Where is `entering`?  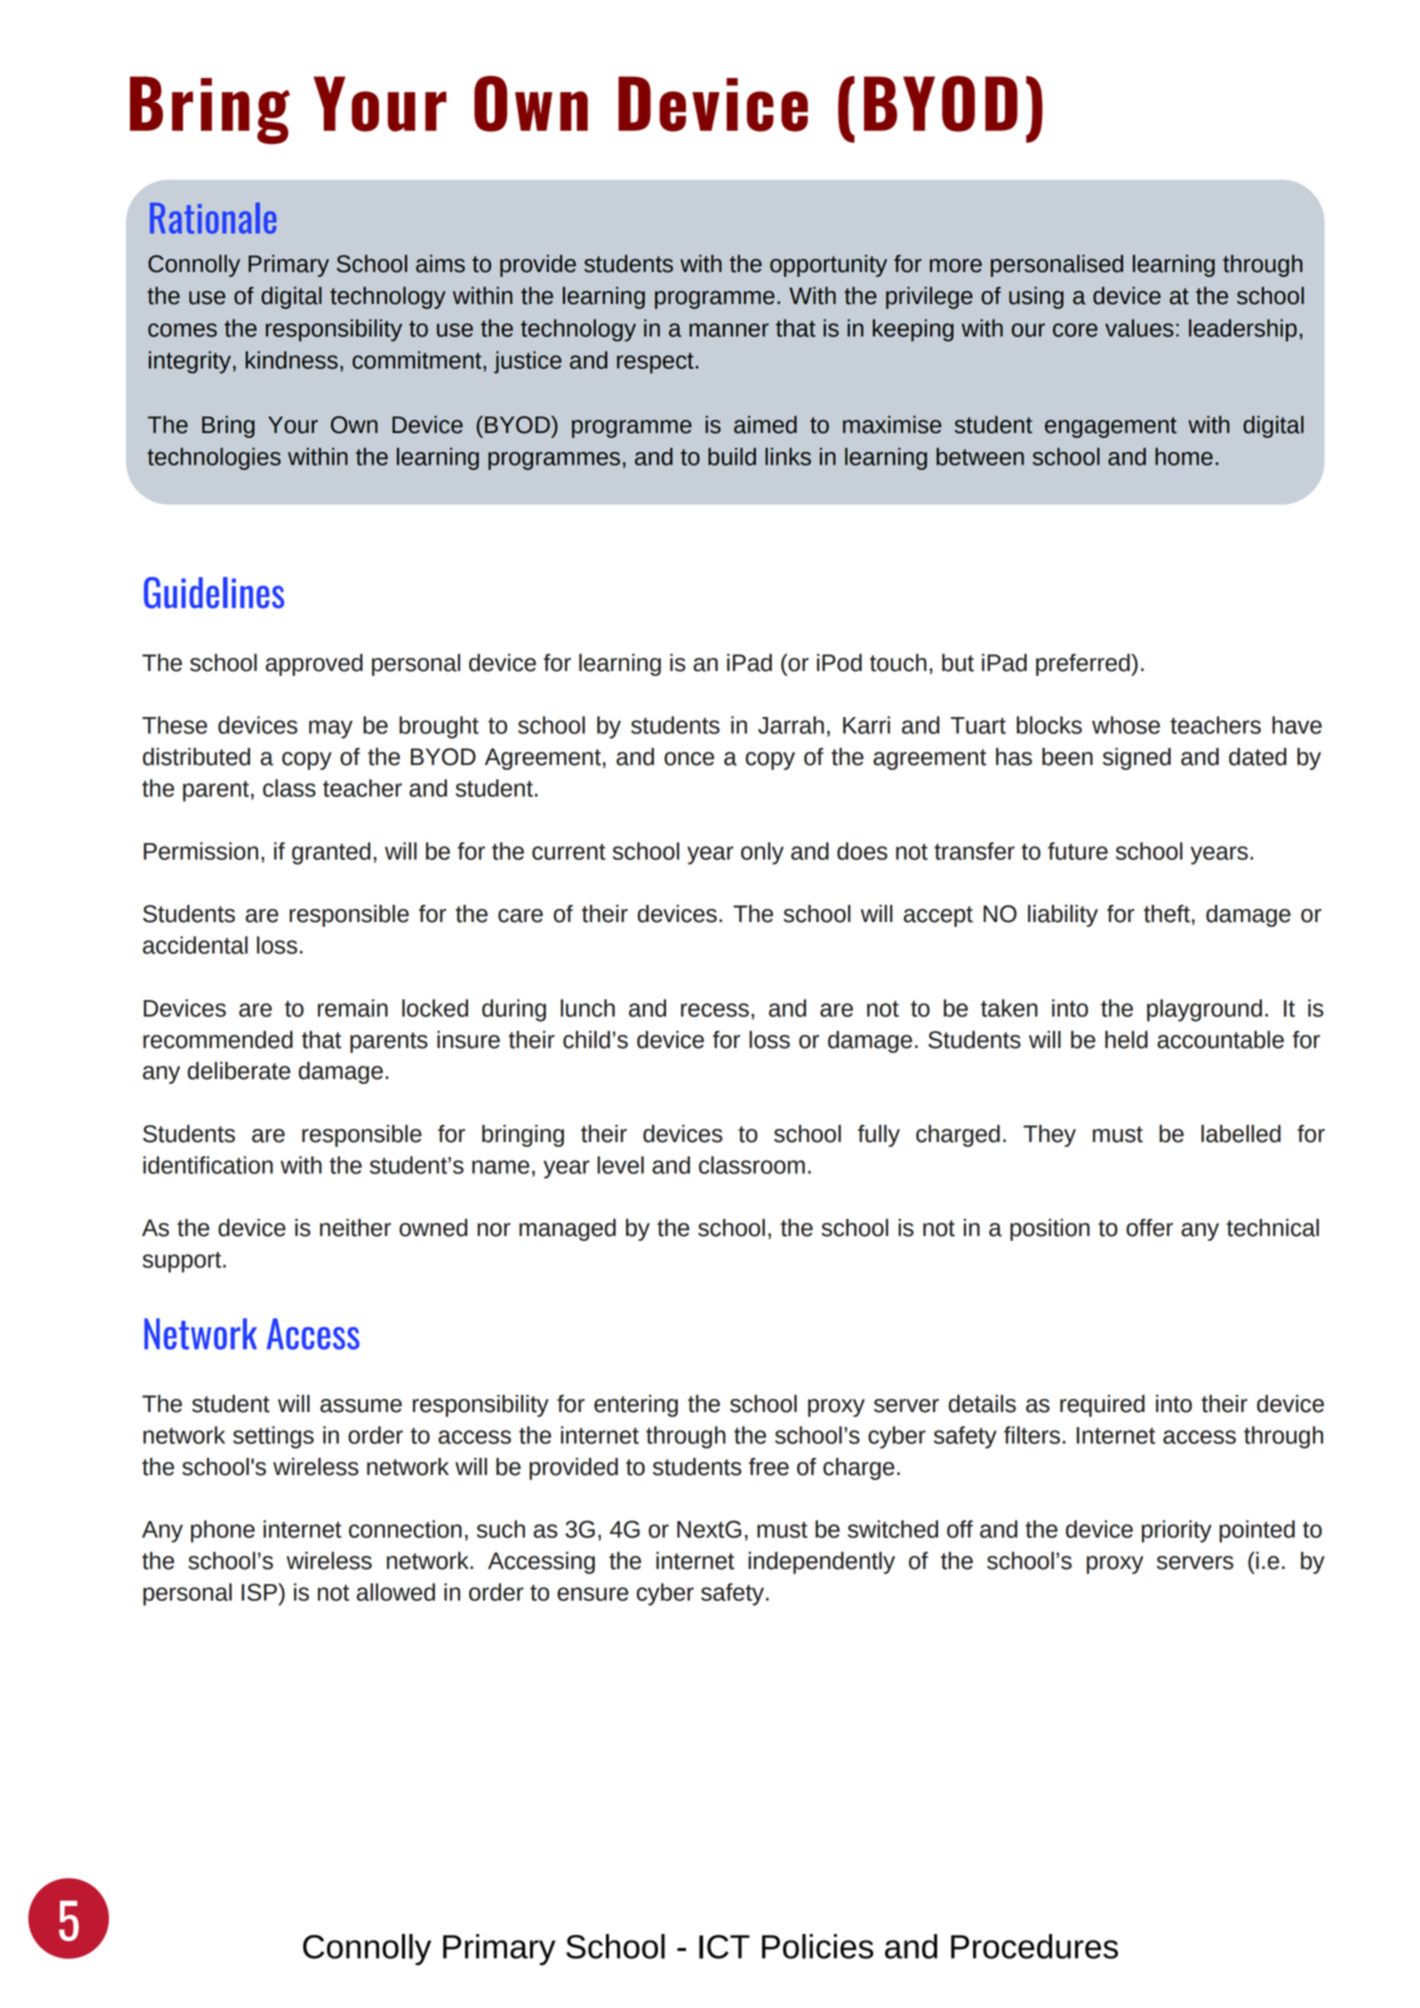
entering is located at coordinates (636, 1406).
